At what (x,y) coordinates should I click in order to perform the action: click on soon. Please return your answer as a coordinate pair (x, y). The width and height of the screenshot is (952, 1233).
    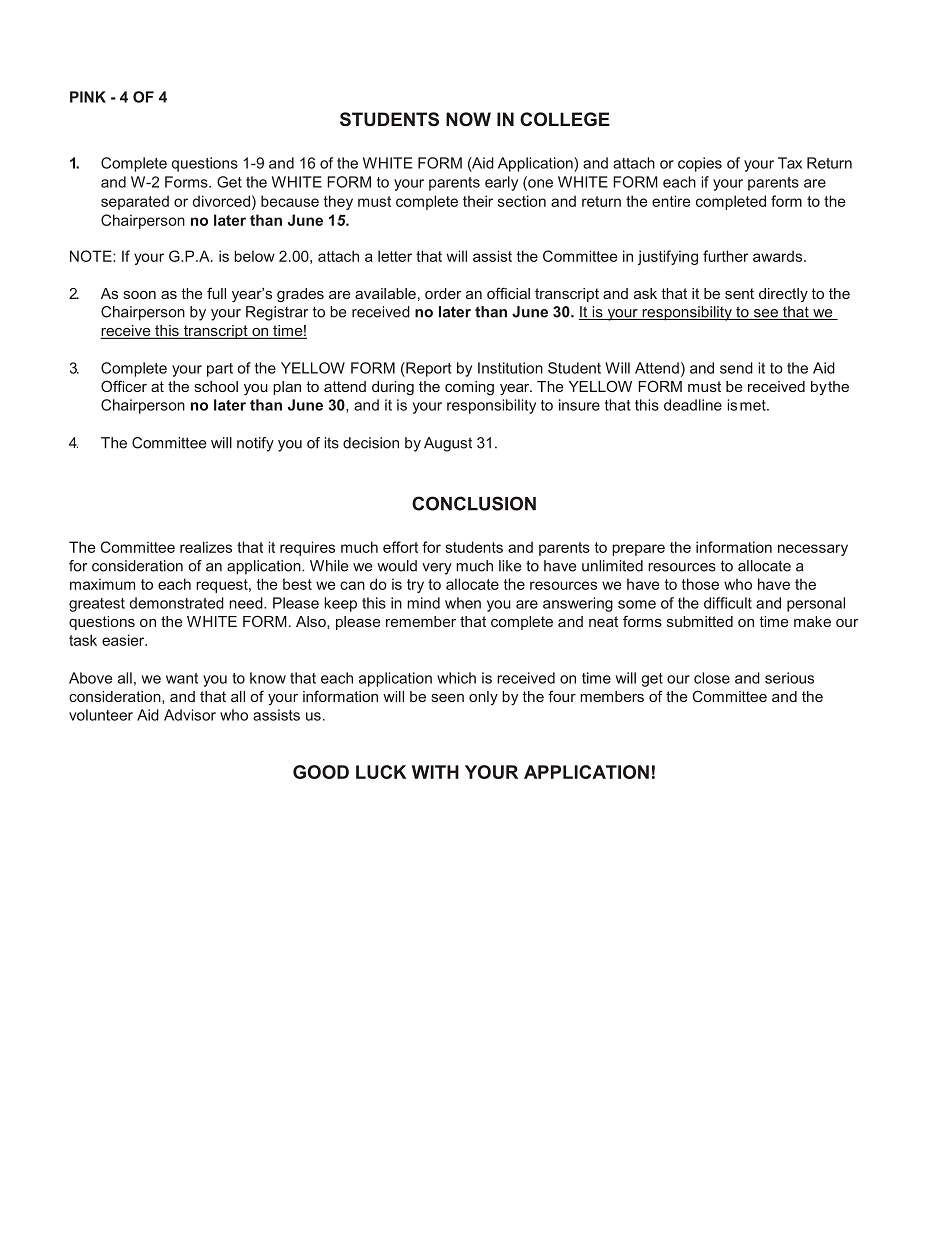
    Looking at the image, I should click on (139, 295).
